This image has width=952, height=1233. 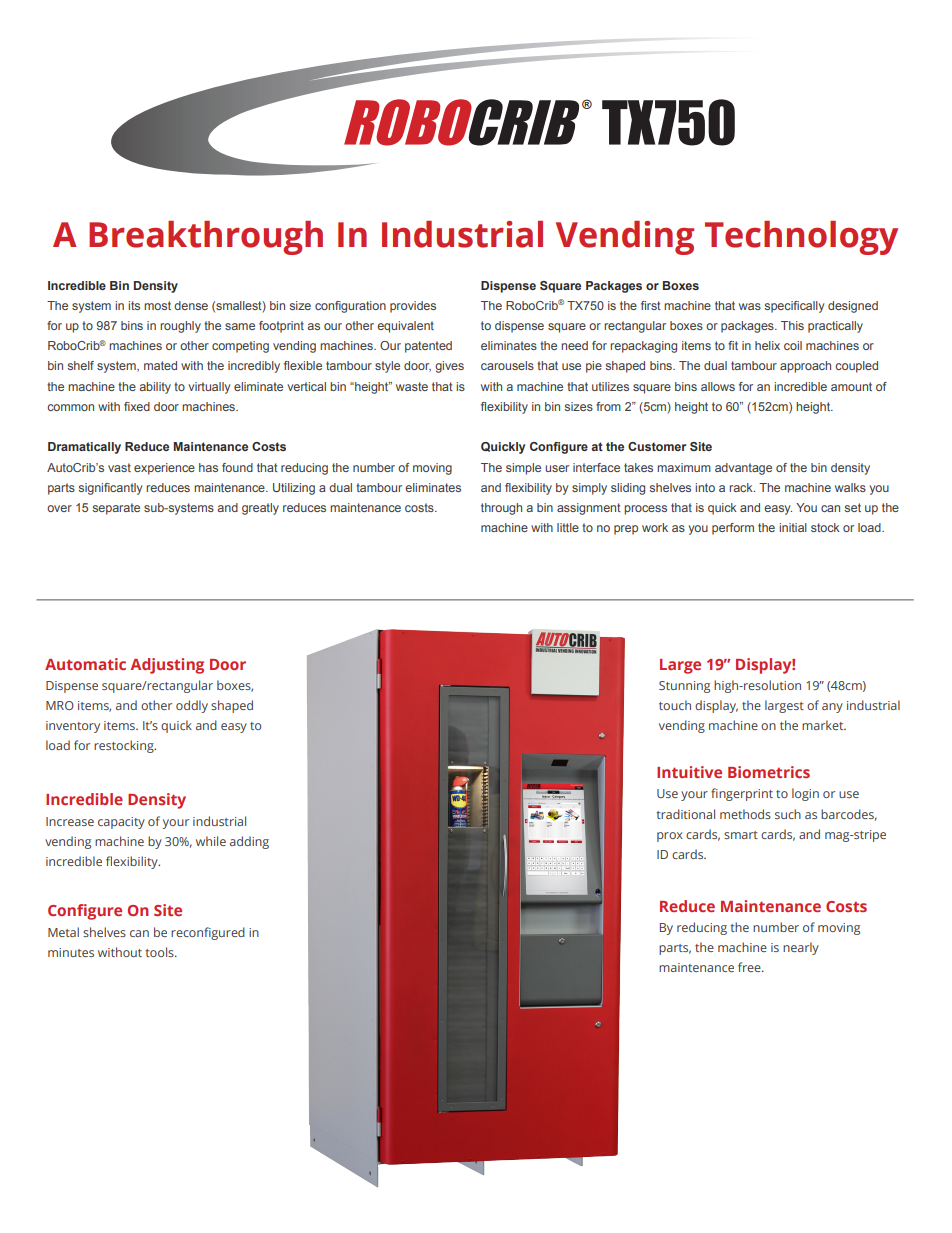 What do you see at coordinates (413, 307) in the image?
I see `provides` at bounding box center [413, 307].
